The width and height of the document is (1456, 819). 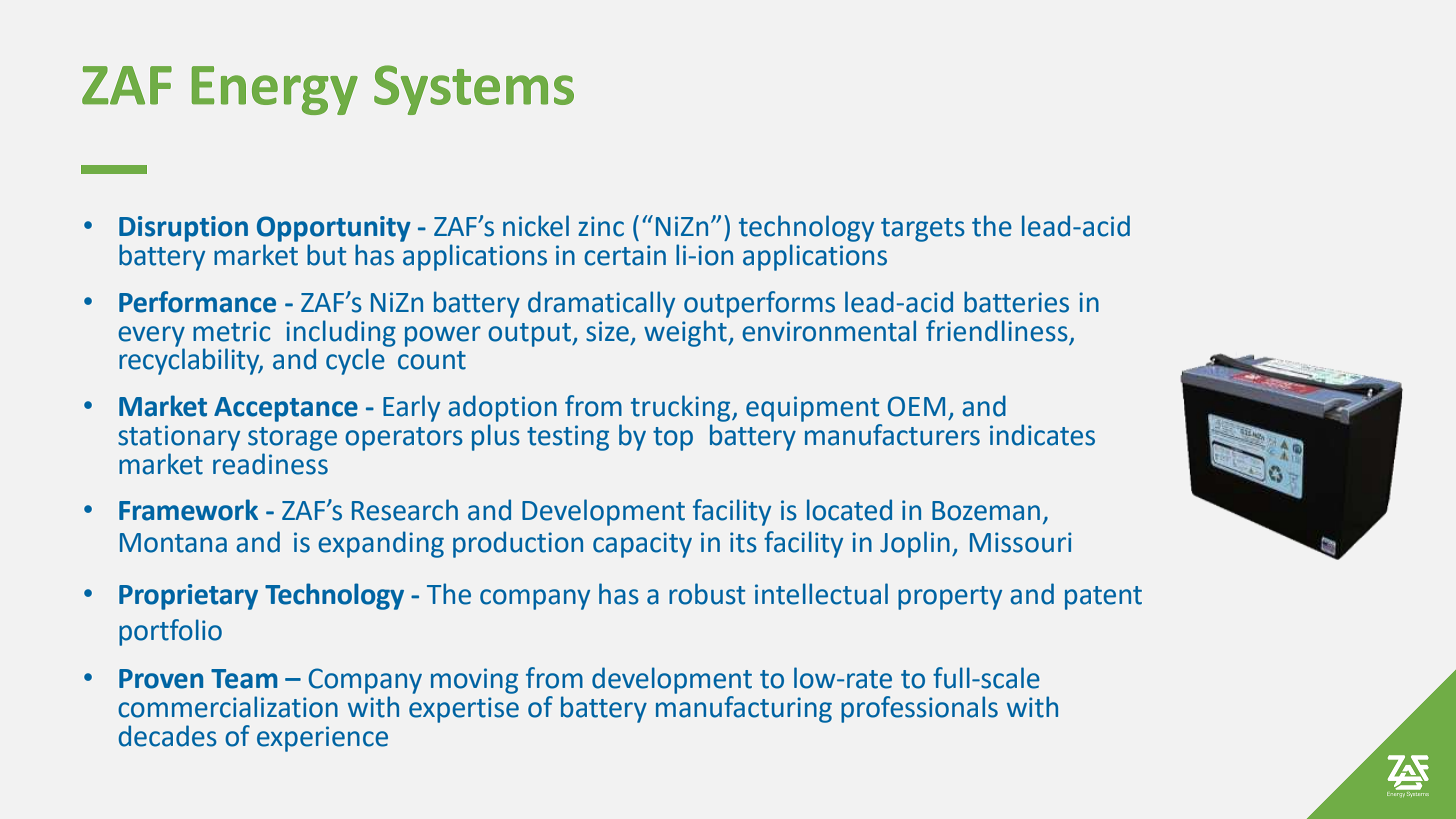 I want to click on Energy, so click(x=275, y=90).
